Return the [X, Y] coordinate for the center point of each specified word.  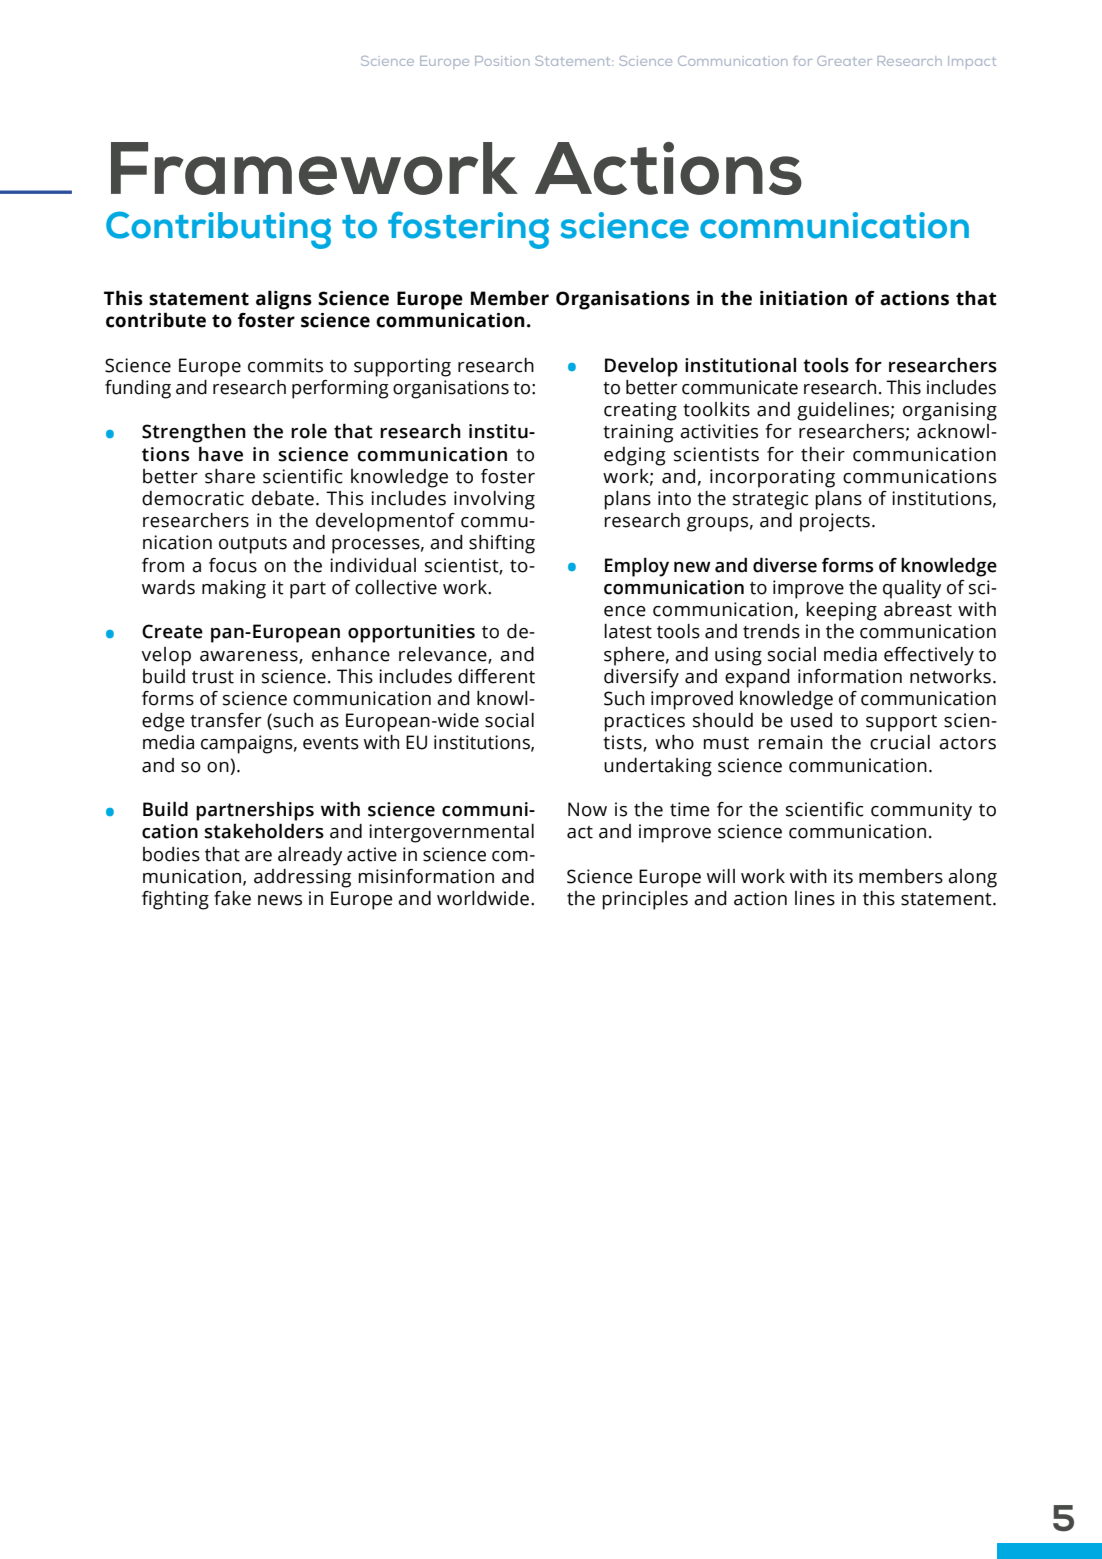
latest [628, 631]
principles [645, 900]
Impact [972, 62]
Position [502, 61]
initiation [803, 298]
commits [285, 365]
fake [232, 898]
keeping [842, 611]
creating [640, 411]
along [972, 878]
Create [172, 631]
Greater [844, 61]
